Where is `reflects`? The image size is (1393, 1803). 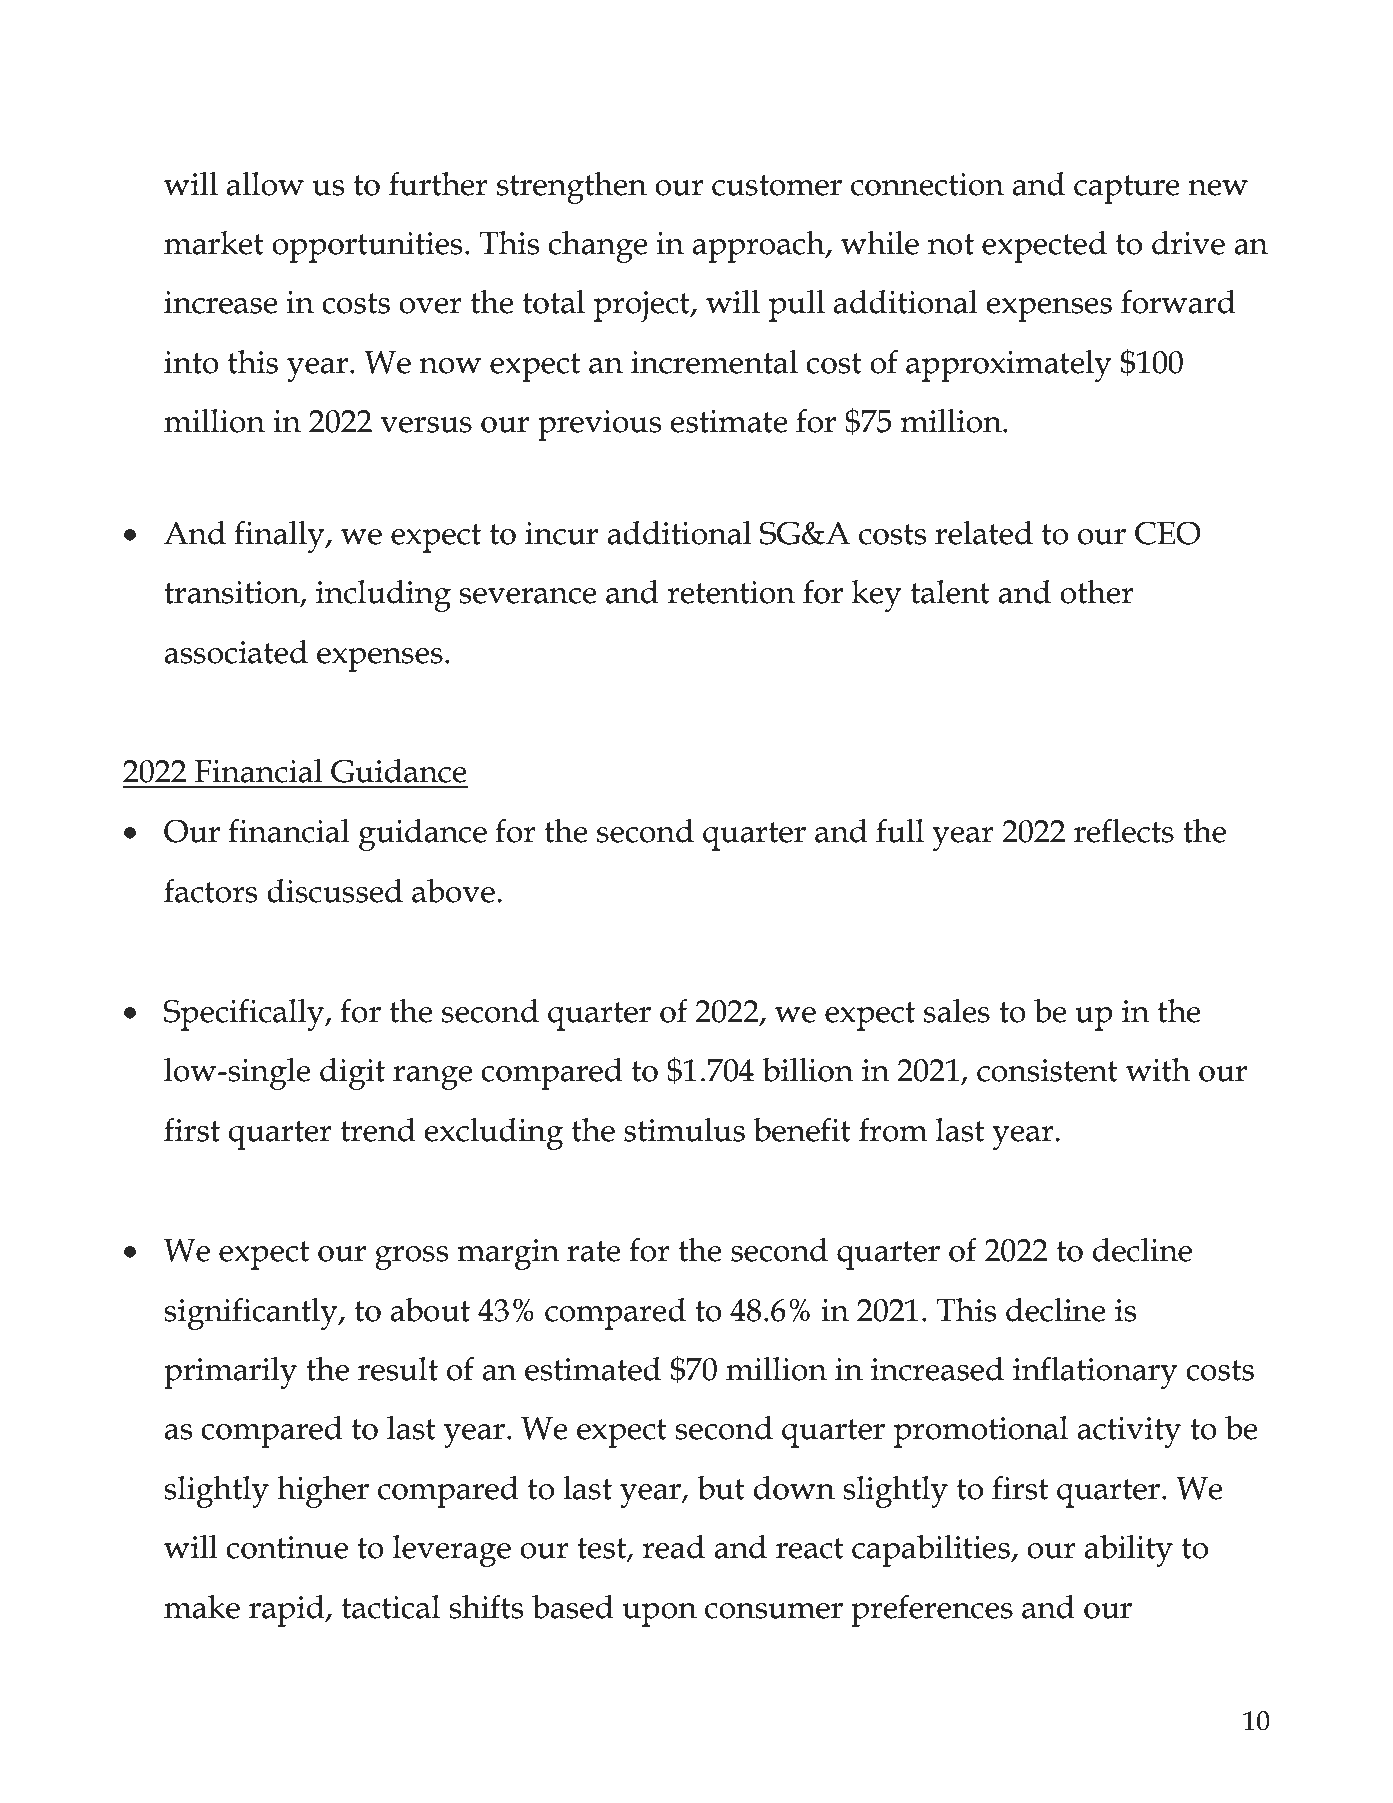
reflects is located at coordinates (1124, 830).
